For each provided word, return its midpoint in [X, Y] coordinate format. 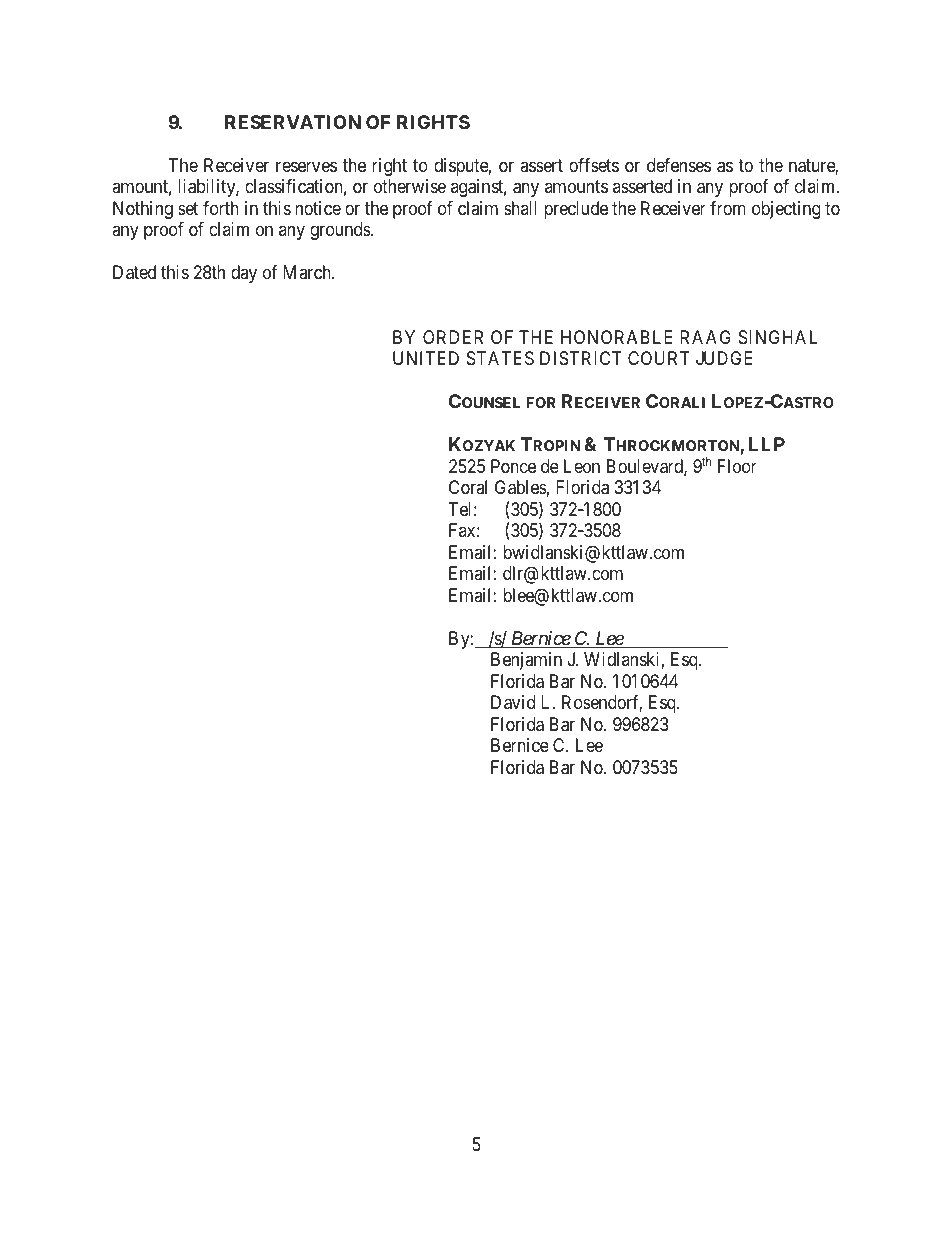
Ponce [513, 466]
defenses [679, 165]
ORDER [453, 337]
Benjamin [526, 661]
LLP [767, 444]
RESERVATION [293, 122]
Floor [737, 466]
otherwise [410, 186]
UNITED [426, 358]
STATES [500, 358]
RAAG [705, 337]
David [513, 702]
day [244, 274]
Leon [582, 466]
